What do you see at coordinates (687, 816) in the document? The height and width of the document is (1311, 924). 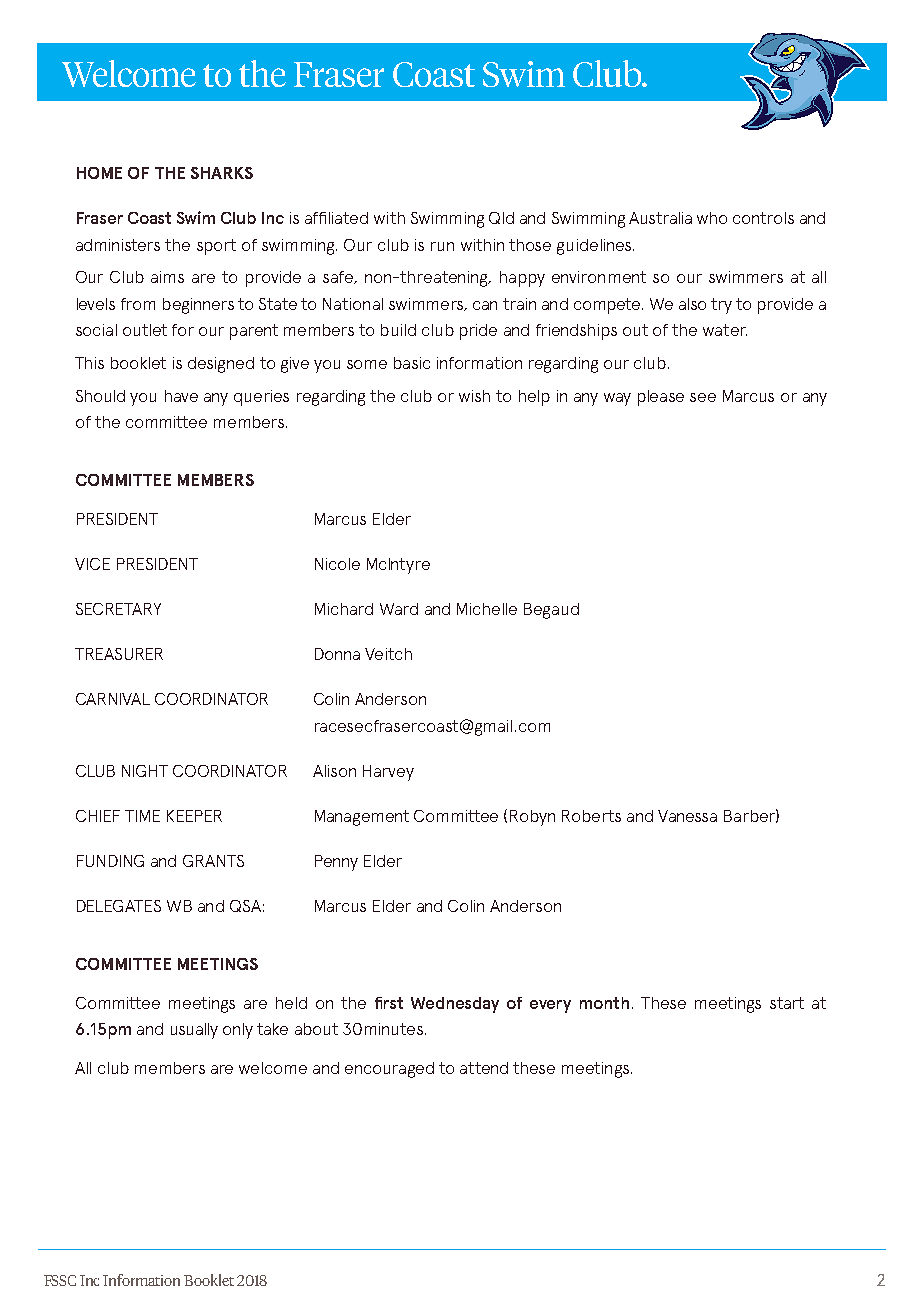 I see `Vanessa` at bounding box center [687, 816].
